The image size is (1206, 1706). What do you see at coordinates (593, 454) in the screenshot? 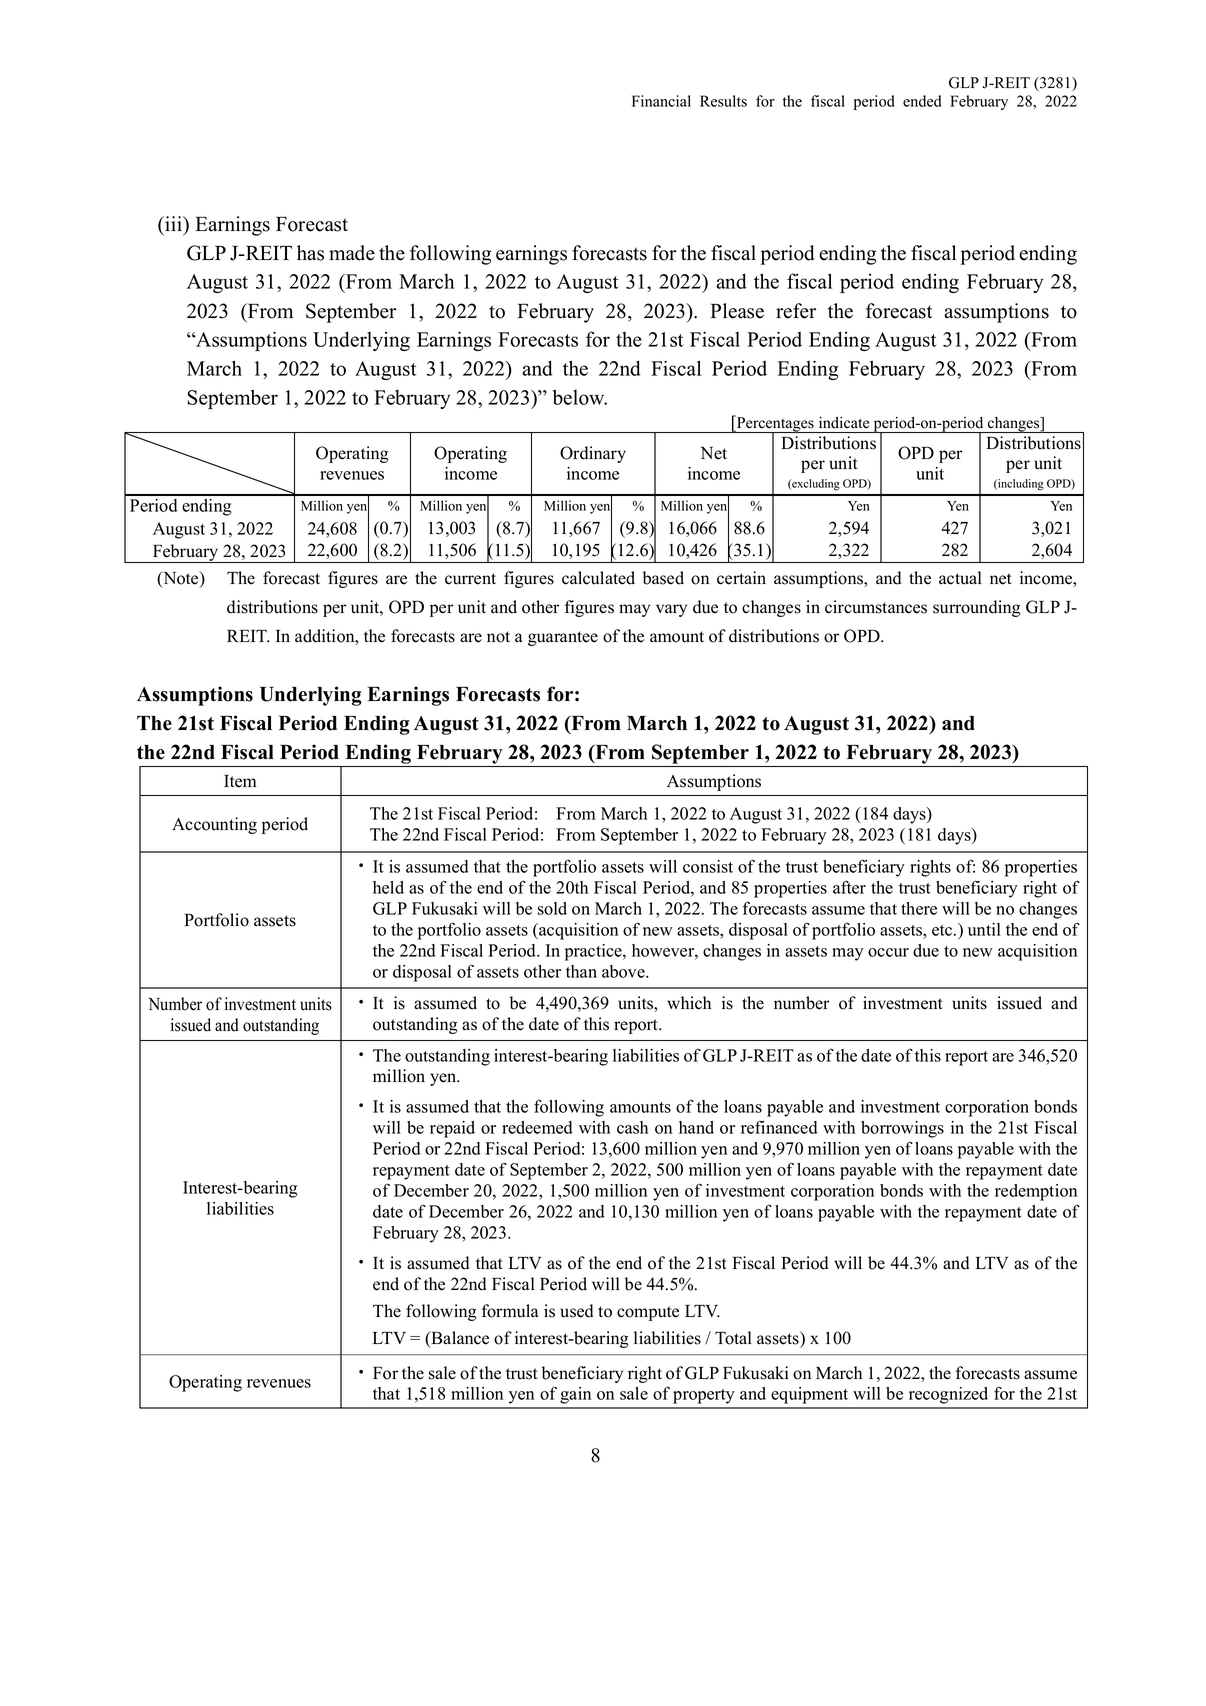
I see `Ordinary` at bounding box center [593, 454].
